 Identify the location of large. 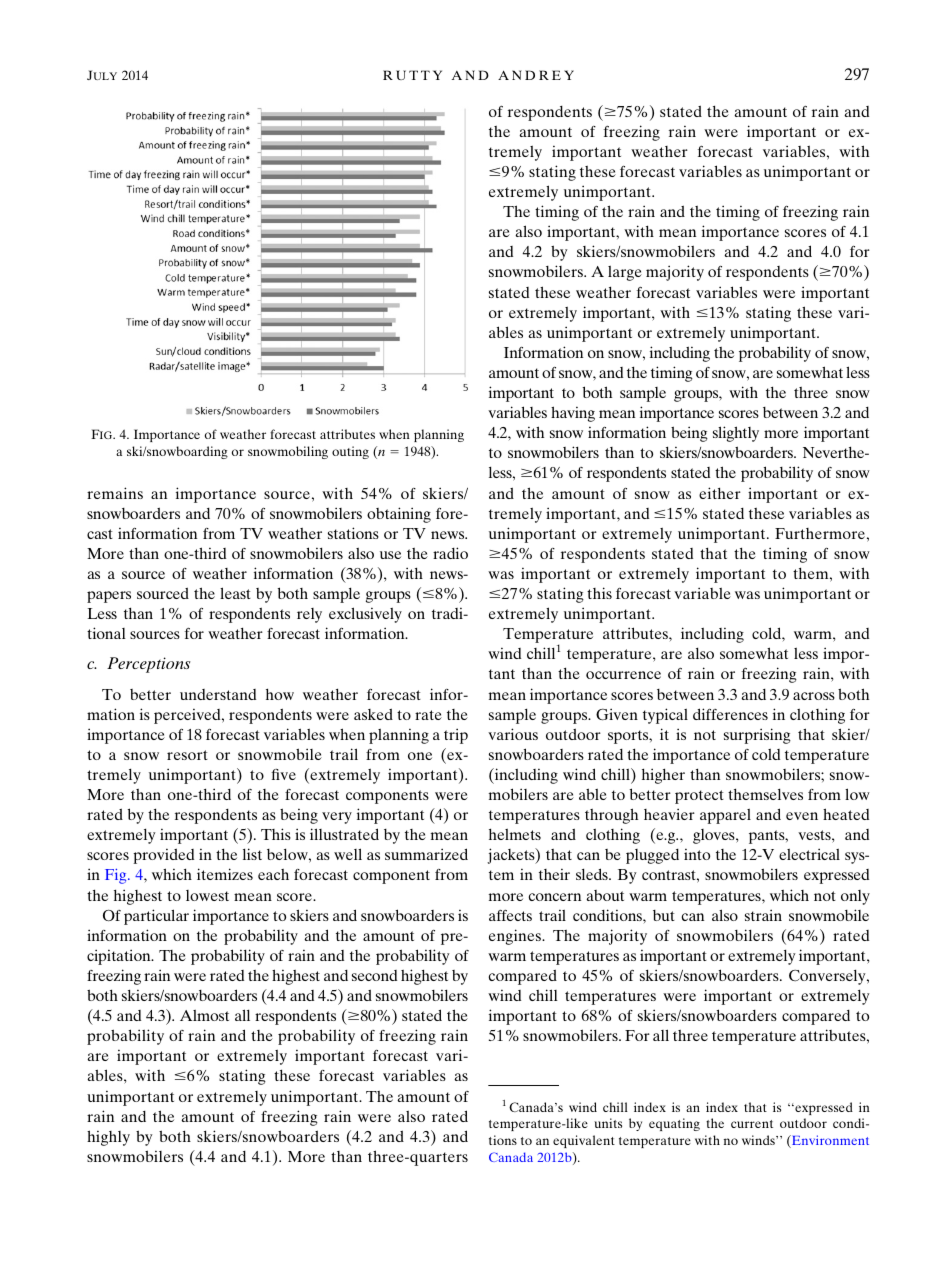
(625, 273).
